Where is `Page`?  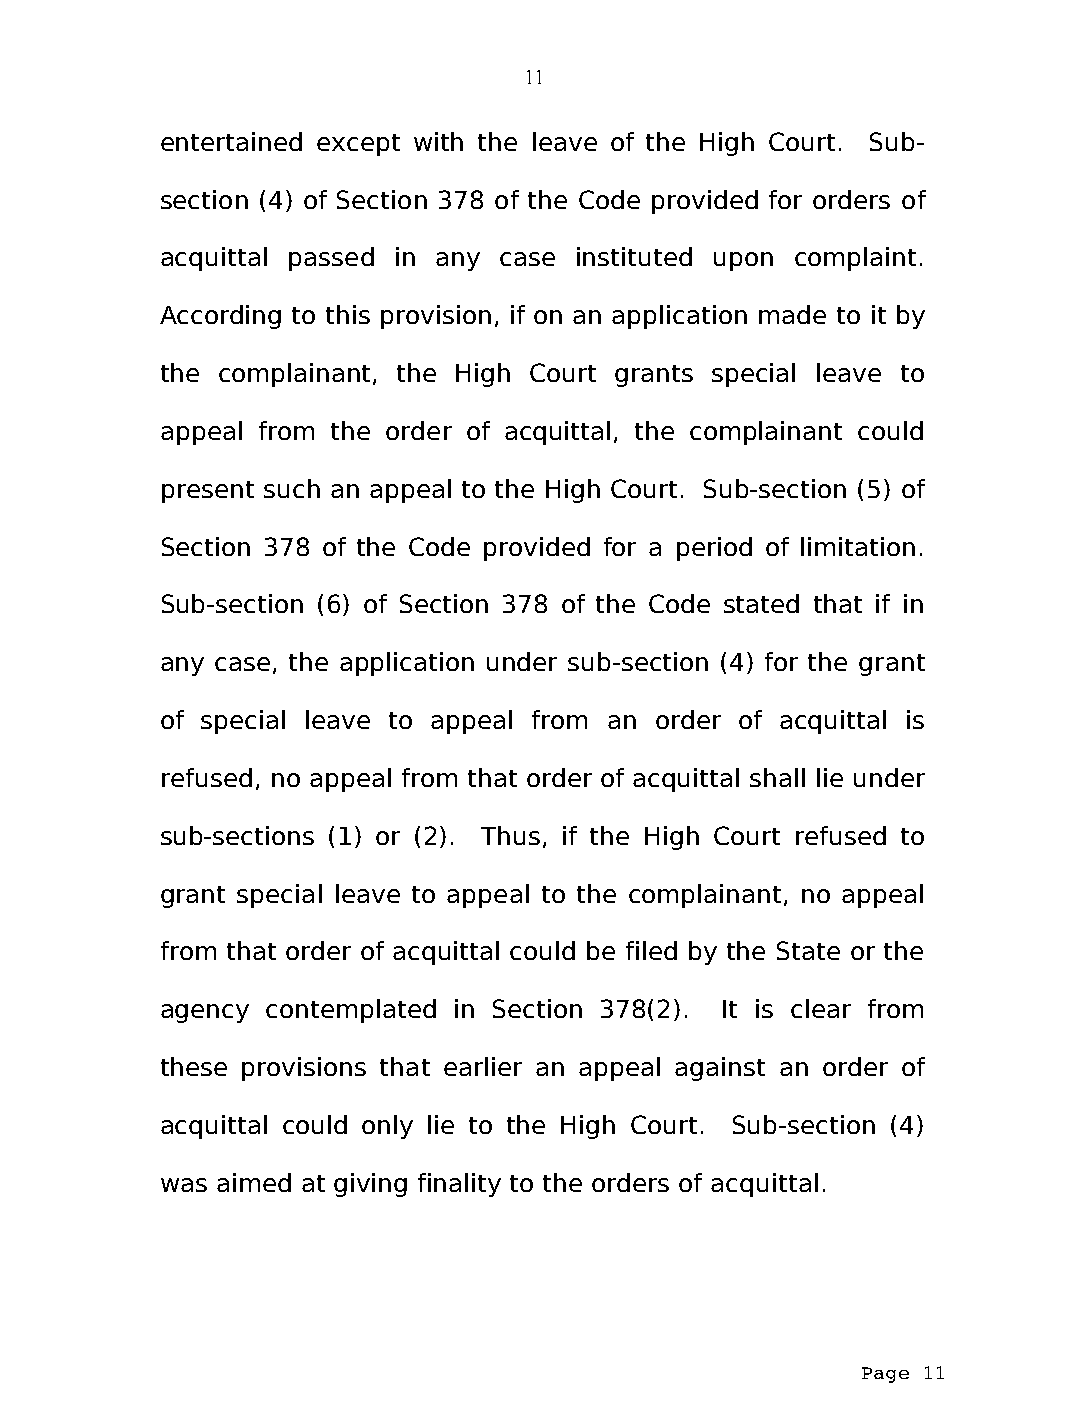 Page is located at coordinates (885, 1375).
